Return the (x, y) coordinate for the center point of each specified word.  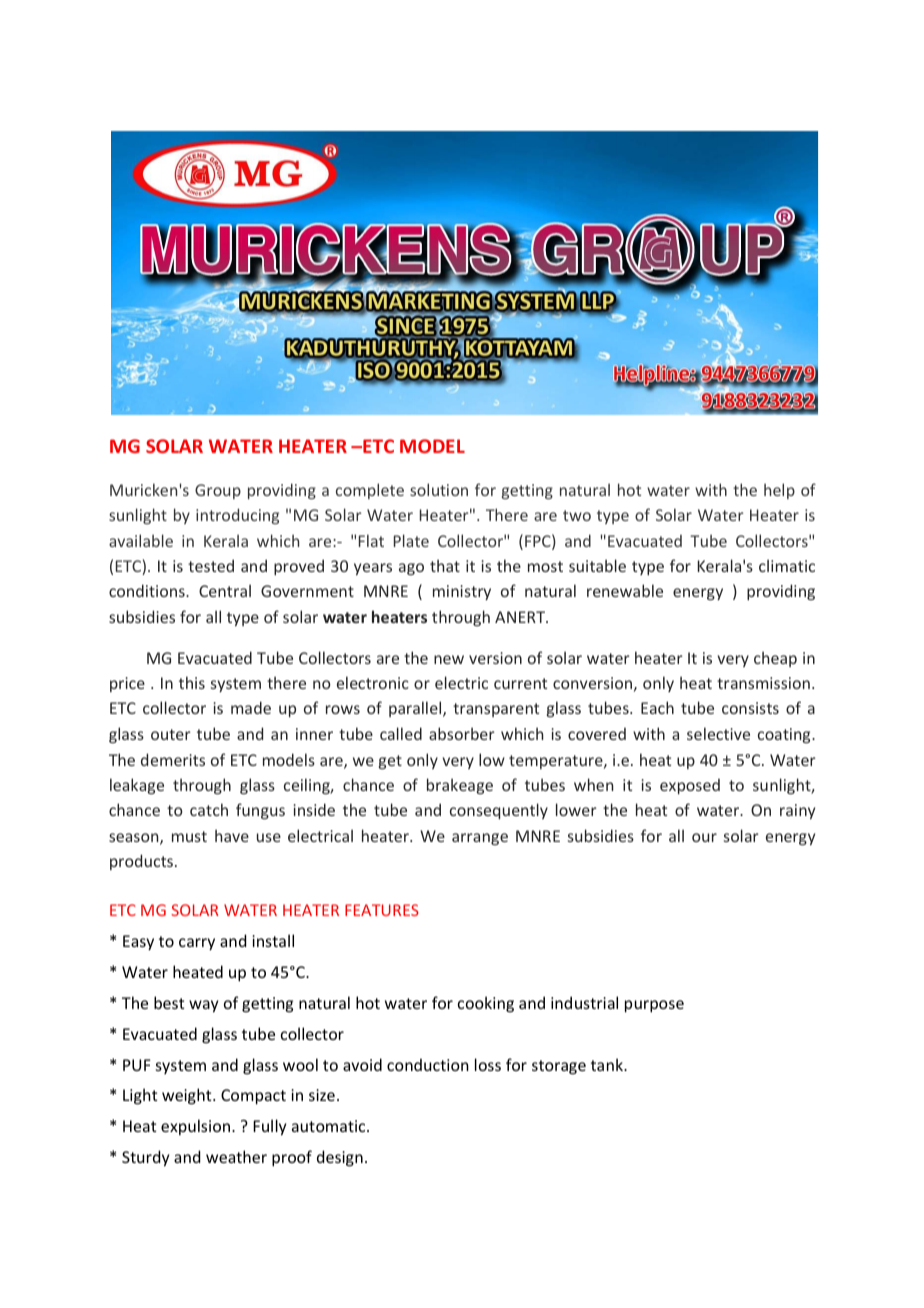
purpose (654, 1006)
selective (718, 733)
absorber (462, 733)
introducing (237, 516)
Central (225, 590)
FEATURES (382, 910)
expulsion (197, 1127)
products (141, 862)
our (704, 837)
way (203, 1006)
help (779, 491)
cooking (486, 1004)
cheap (775, 659)
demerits (173, 759)
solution (439, 489)
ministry (462, 592)
